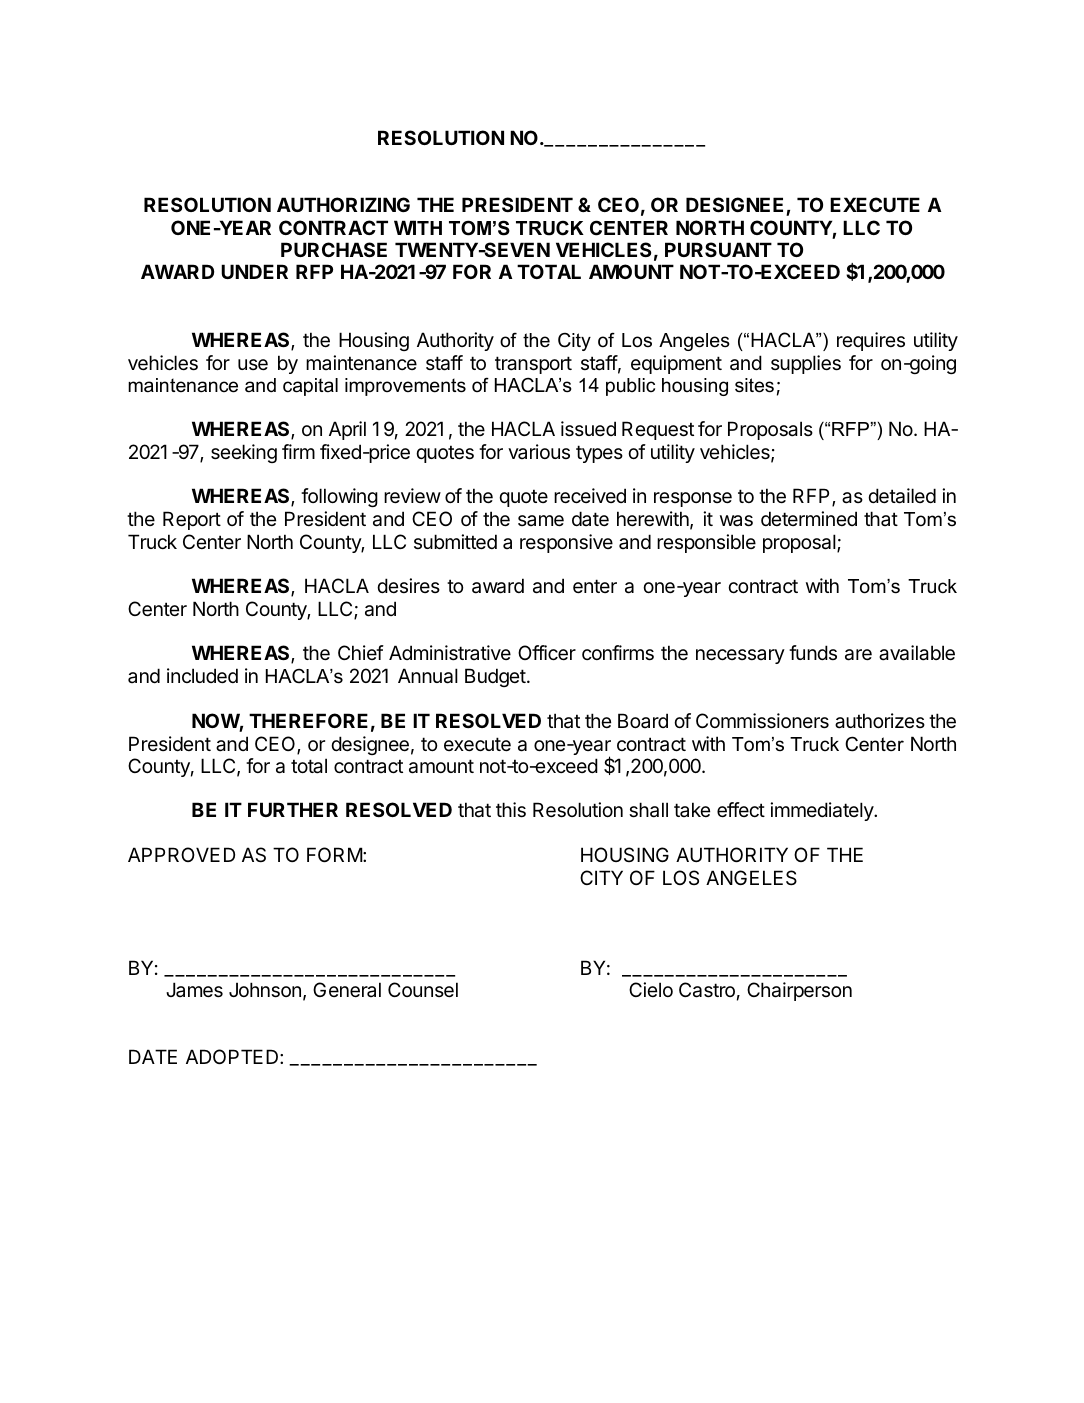 Image resolution: width=1084 pixels, height=1403 pixels. Describe the element at coordinates (718, 249) in the screenshot. I see `PURSUANT` at that location.
